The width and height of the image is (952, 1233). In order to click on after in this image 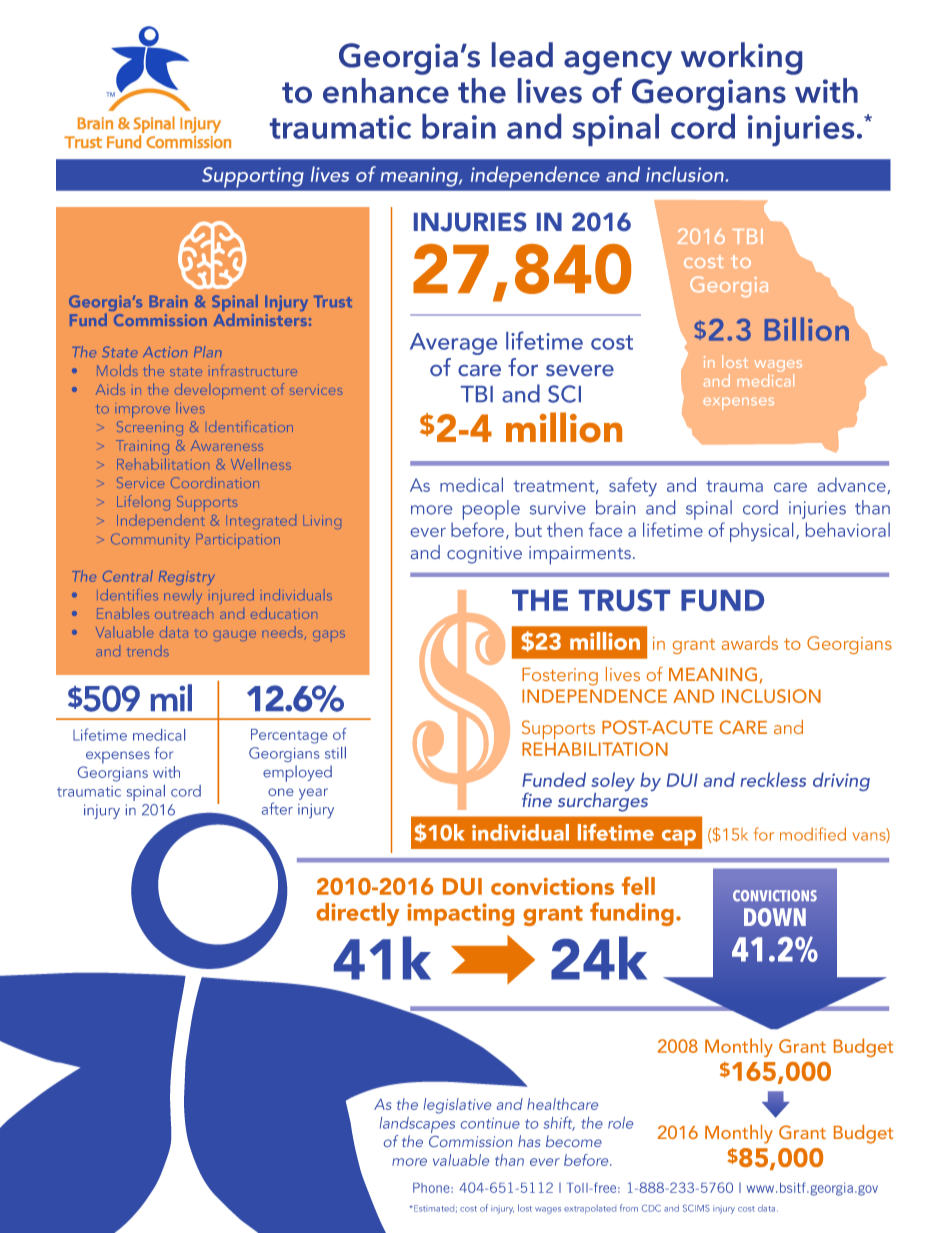, I will do `click(277, 808)`.
